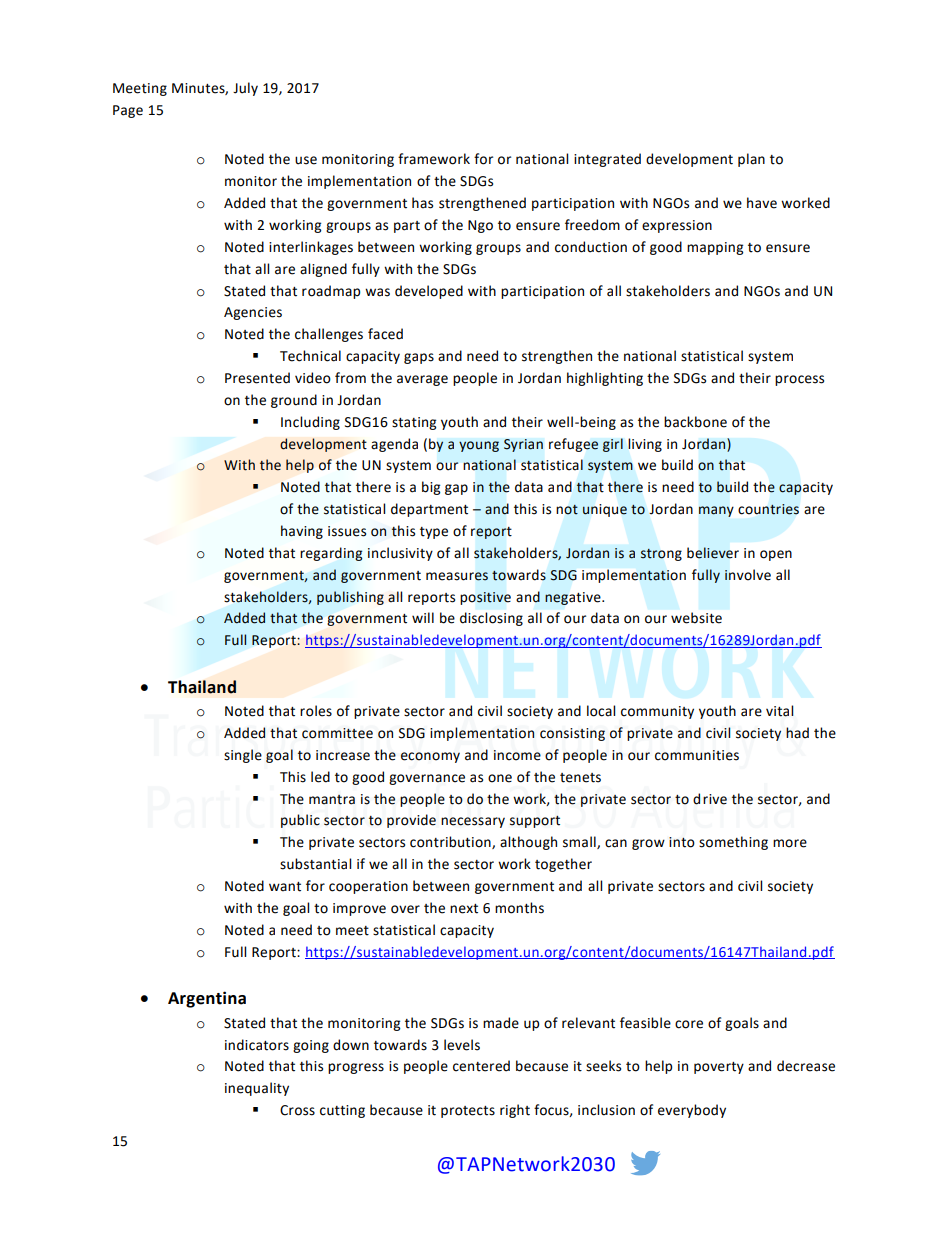 The image size is (952, 1233). I want to click on economy, so click(430, 757).
